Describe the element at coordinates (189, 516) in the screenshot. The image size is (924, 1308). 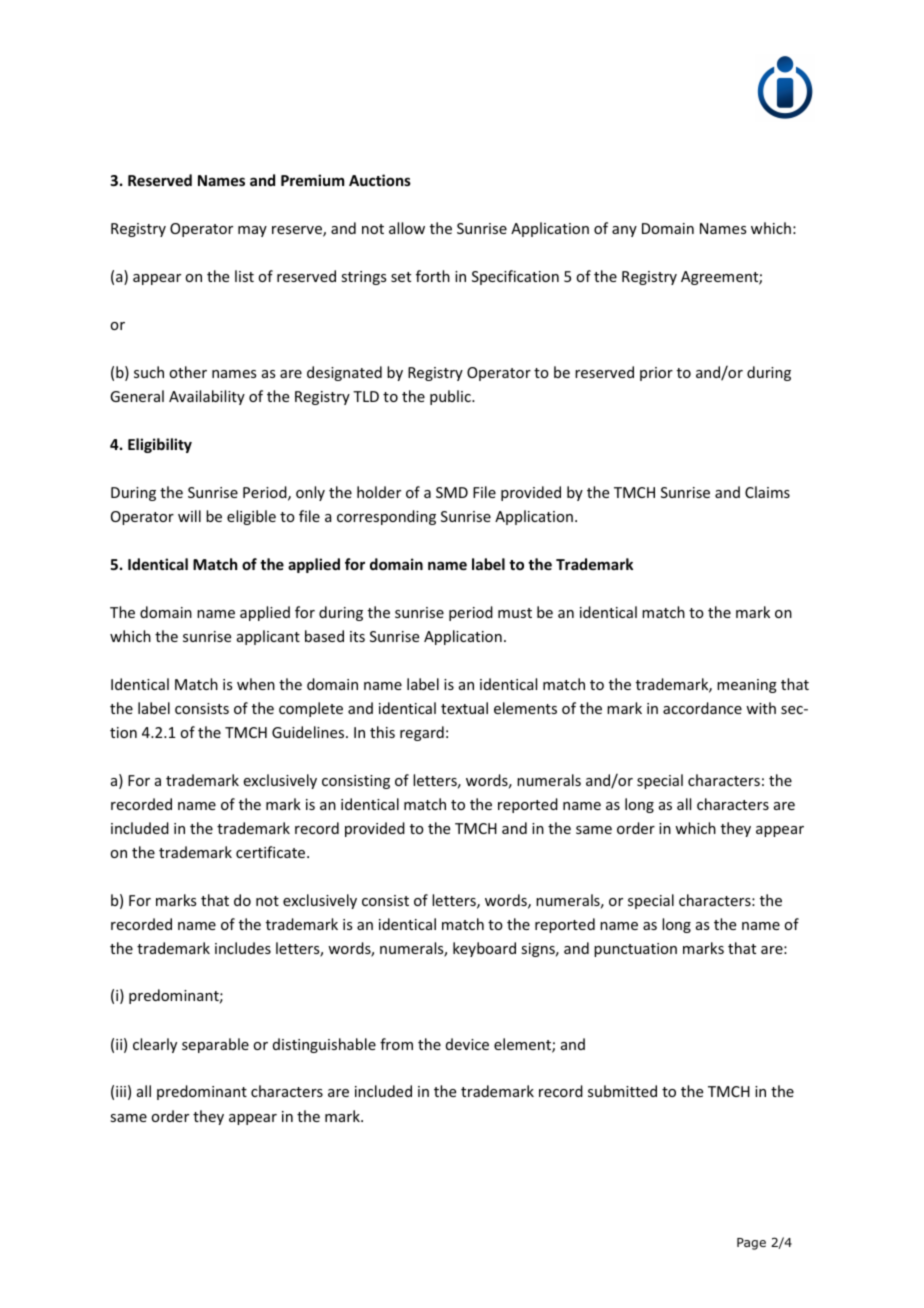
I see `will` at that location.
